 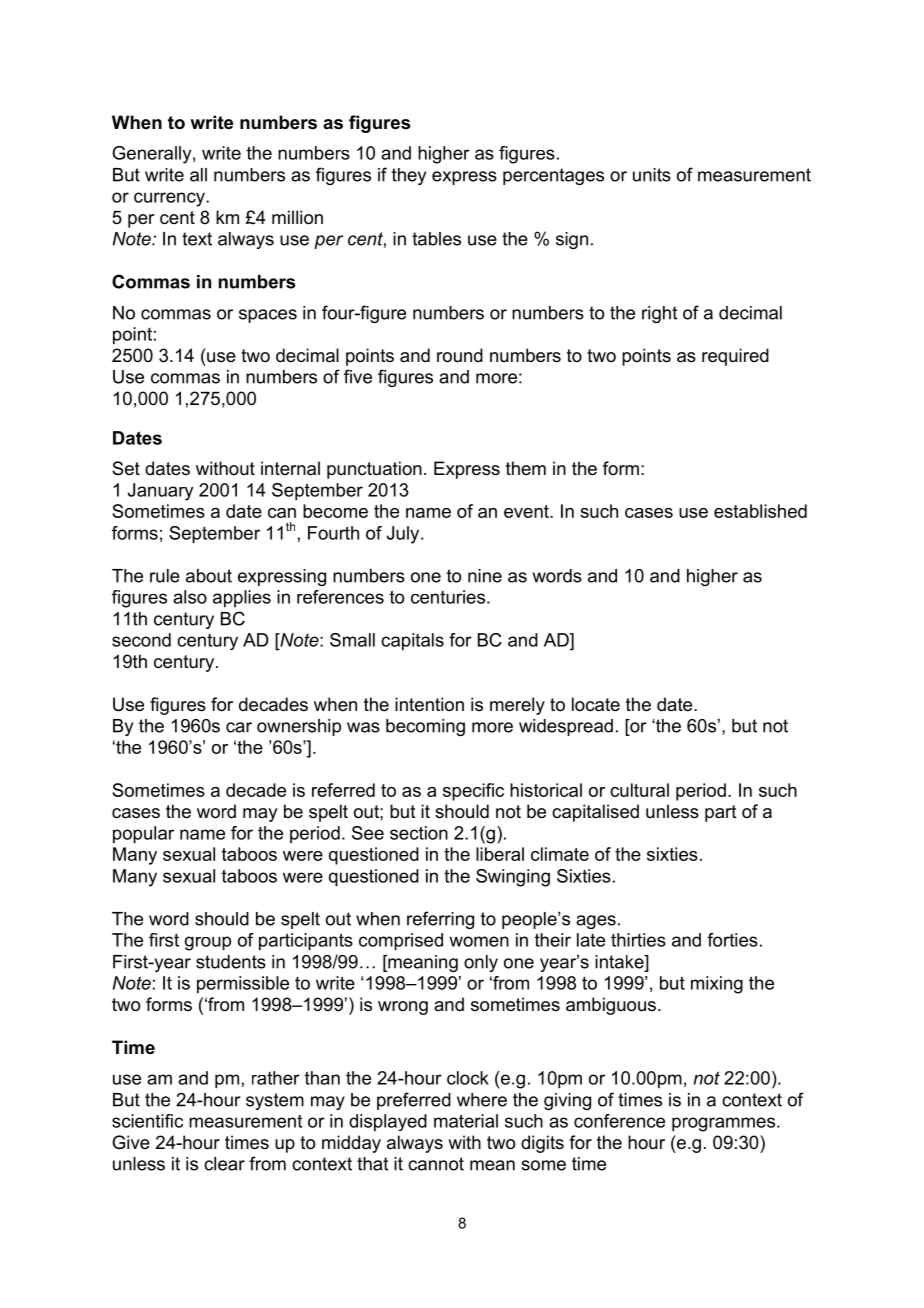 What do you see at coordinates (419, 833) in the screenshot?
I see `section` at bounding box center [419, 833].
